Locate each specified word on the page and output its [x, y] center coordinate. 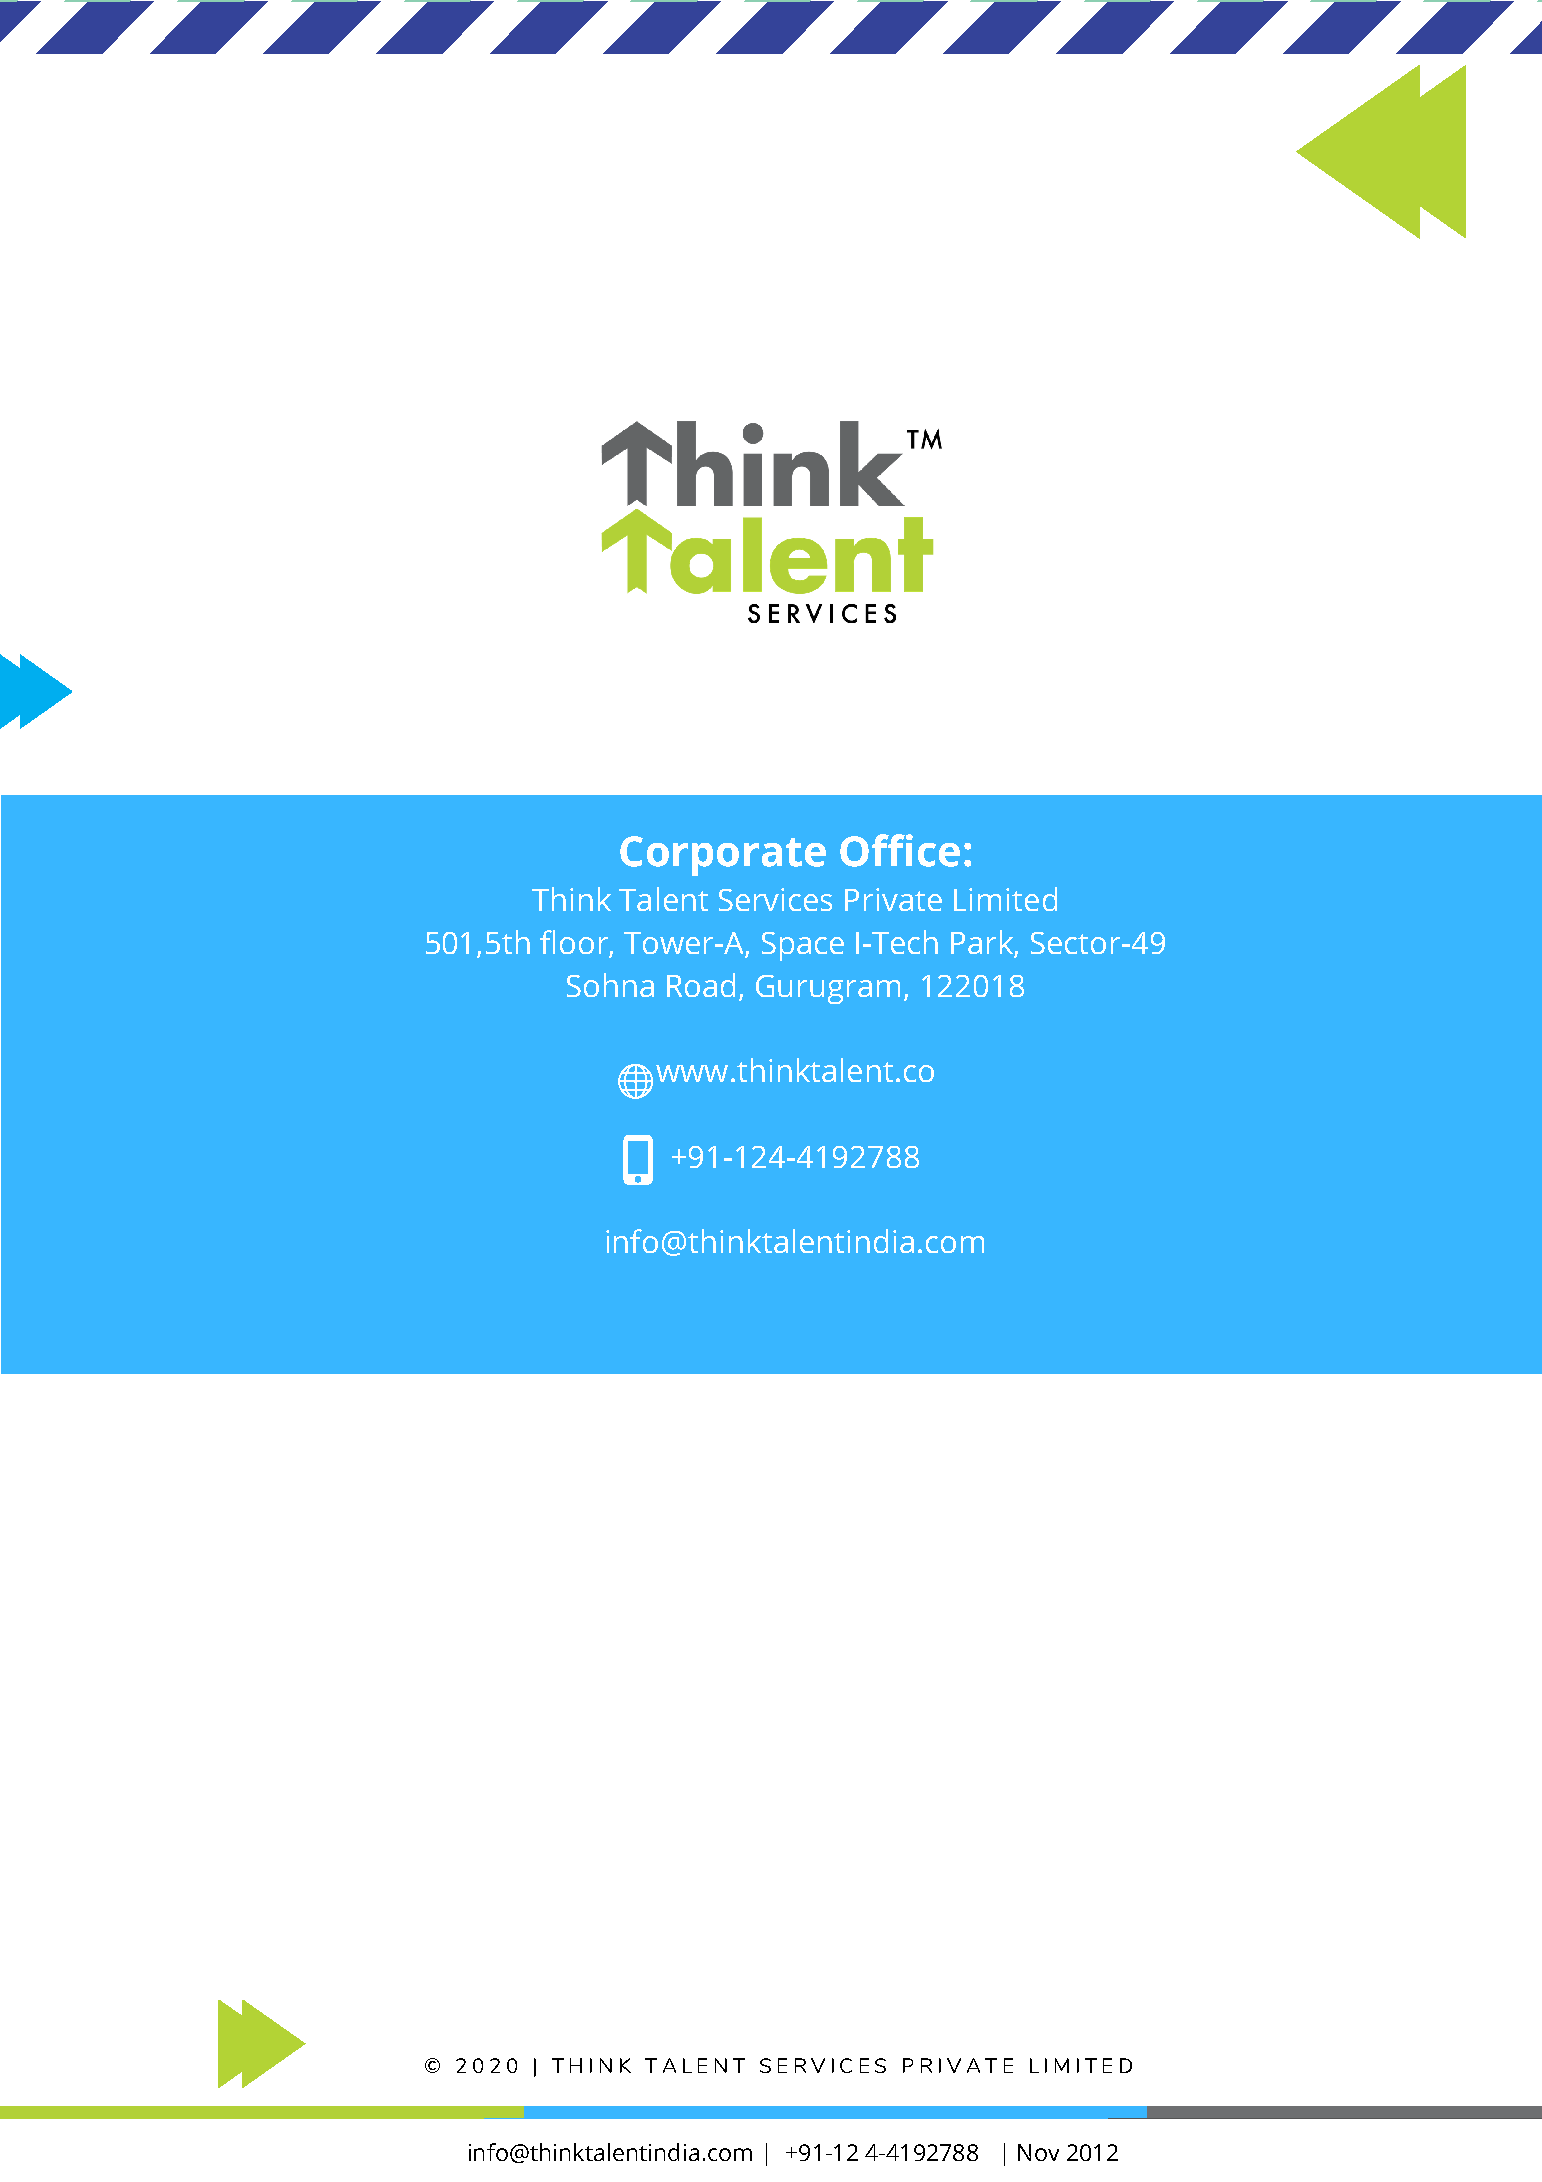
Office [900, 850]
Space [803, 946]
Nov [1038, 2152]
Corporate [723, 856]
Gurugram [828, 989]
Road [701, 985]
